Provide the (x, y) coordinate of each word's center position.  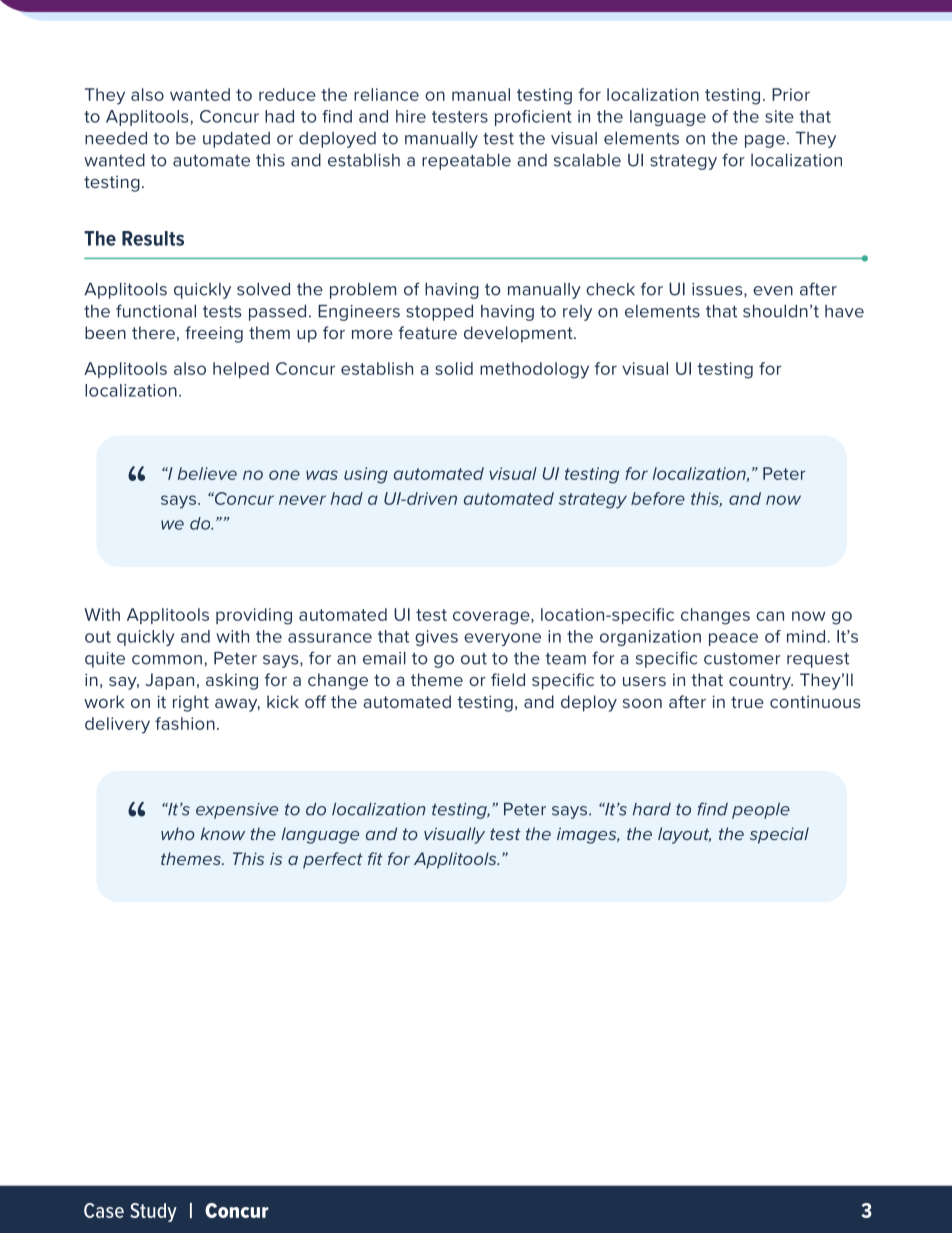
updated (236, 140)
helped (241, 370)
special (779, 835)
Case (104, 1210)
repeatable (466, 162)
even (773, 291)
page (765, 141)
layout (684, 835)
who (178, 833)
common (167, 660)
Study (153, 1212)
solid (454, 368)
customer (742, 658)
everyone (502, 639)
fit (375, 858)
